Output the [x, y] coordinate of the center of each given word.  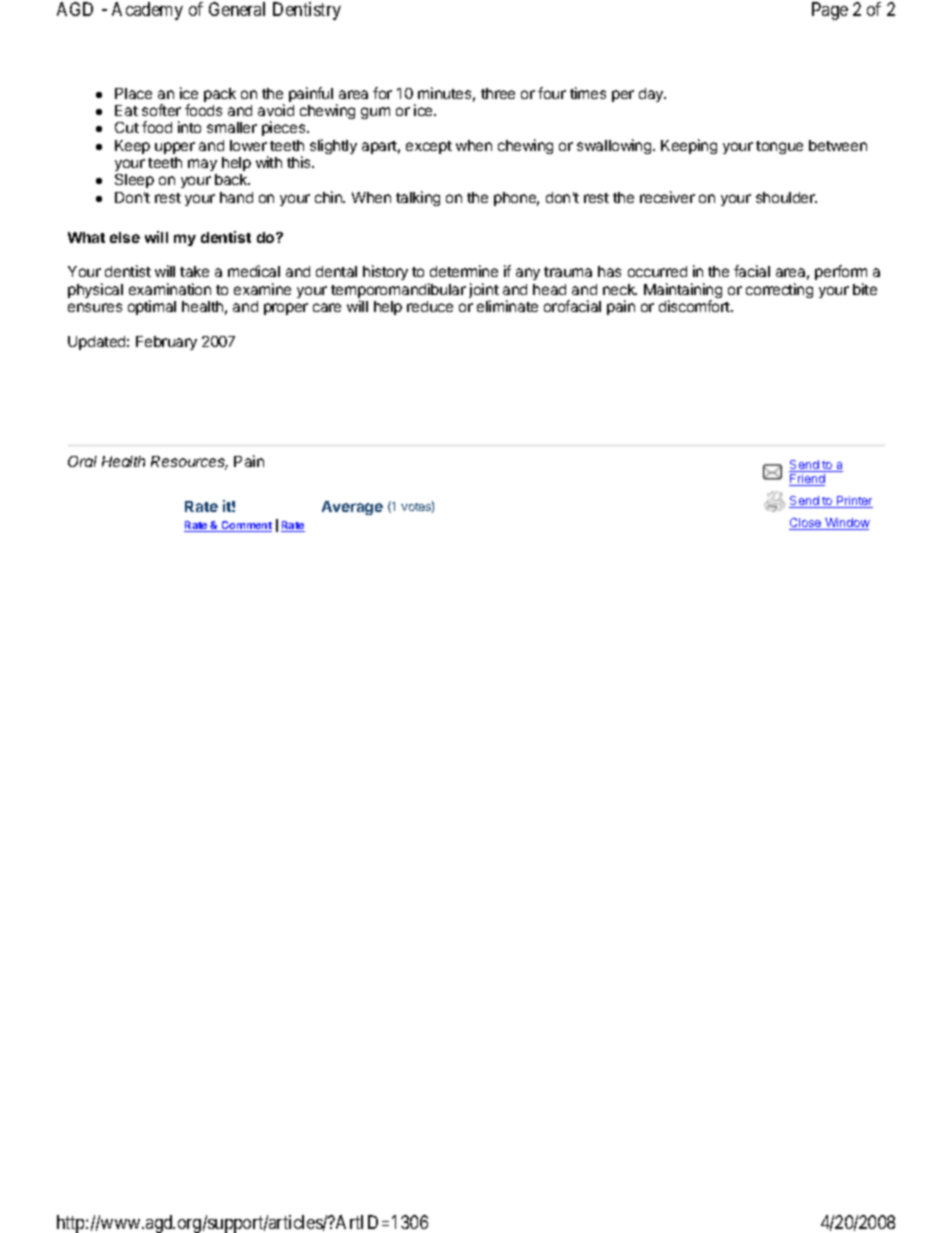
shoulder [786, 197]
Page [830, 11]
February [166, 343]
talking [418, 198]
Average [352, 508]
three [498, 93]
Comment [246, 526]
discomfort [695, 306]
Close [806, 524]
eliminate [507, 306]
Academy [147, 11]
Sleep [134, 181]
